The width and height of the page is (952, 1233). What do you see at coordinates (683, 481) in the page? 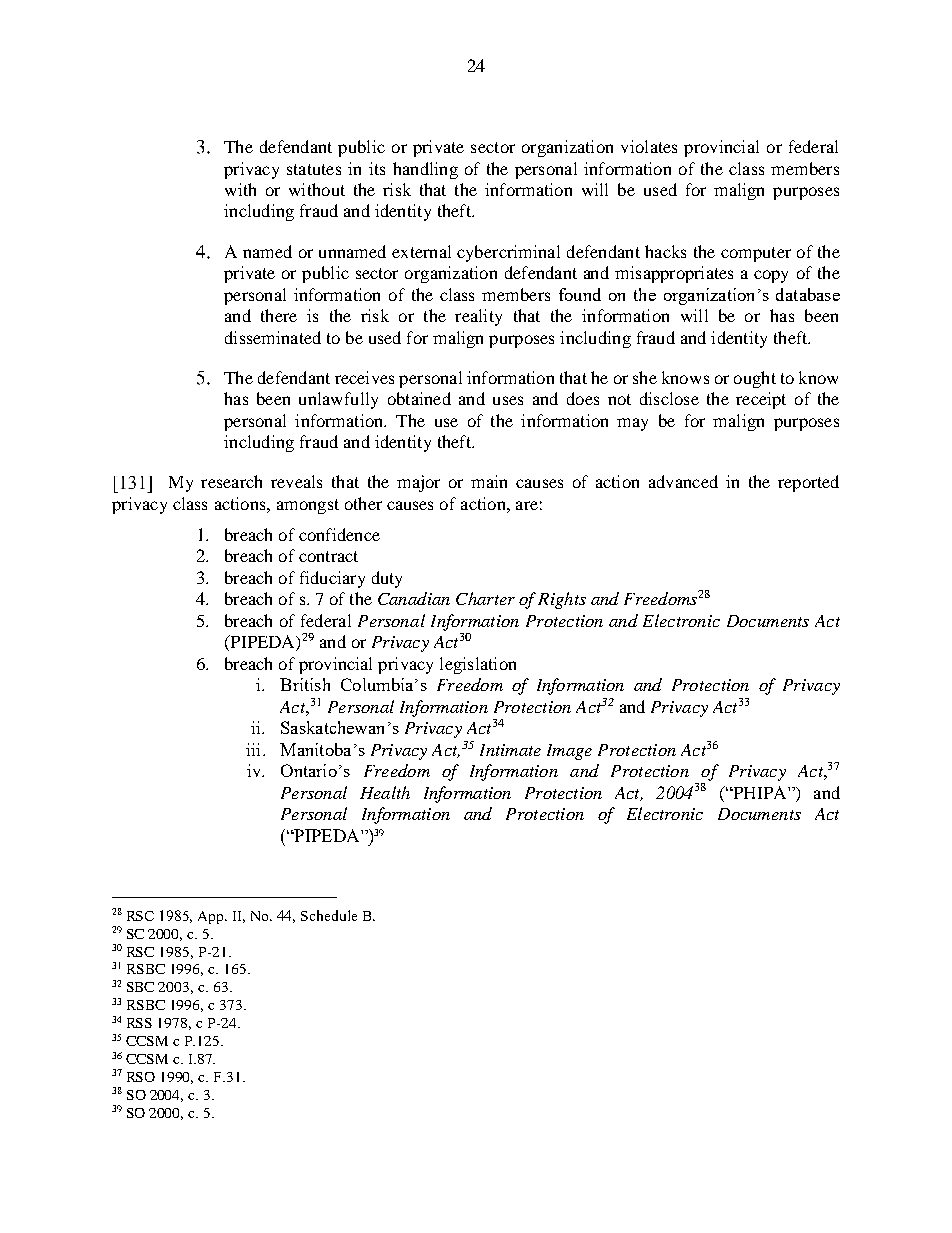
I see `advanced` at bounding box center [683, 481].
